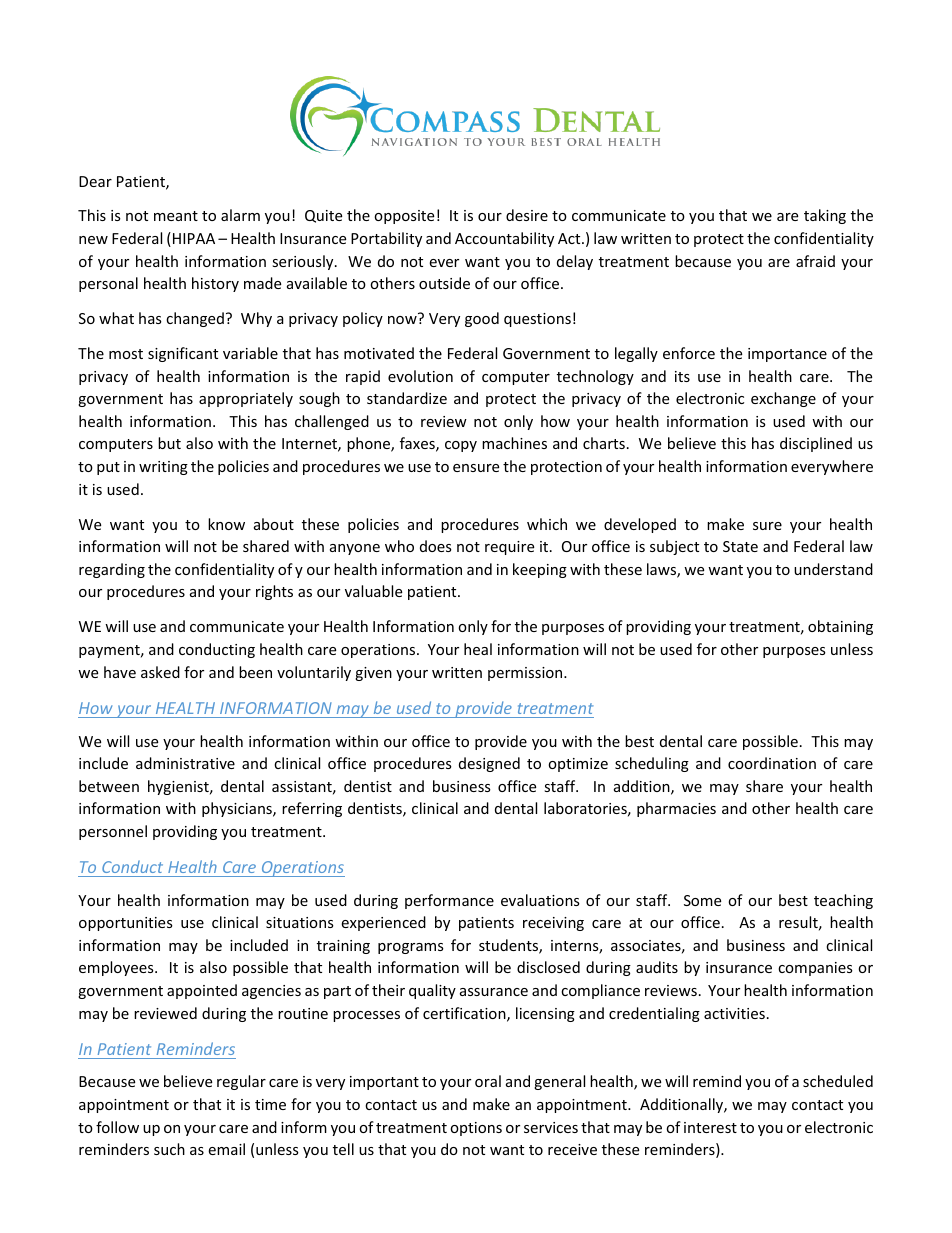  I want to click on but, so click(169, 443).
